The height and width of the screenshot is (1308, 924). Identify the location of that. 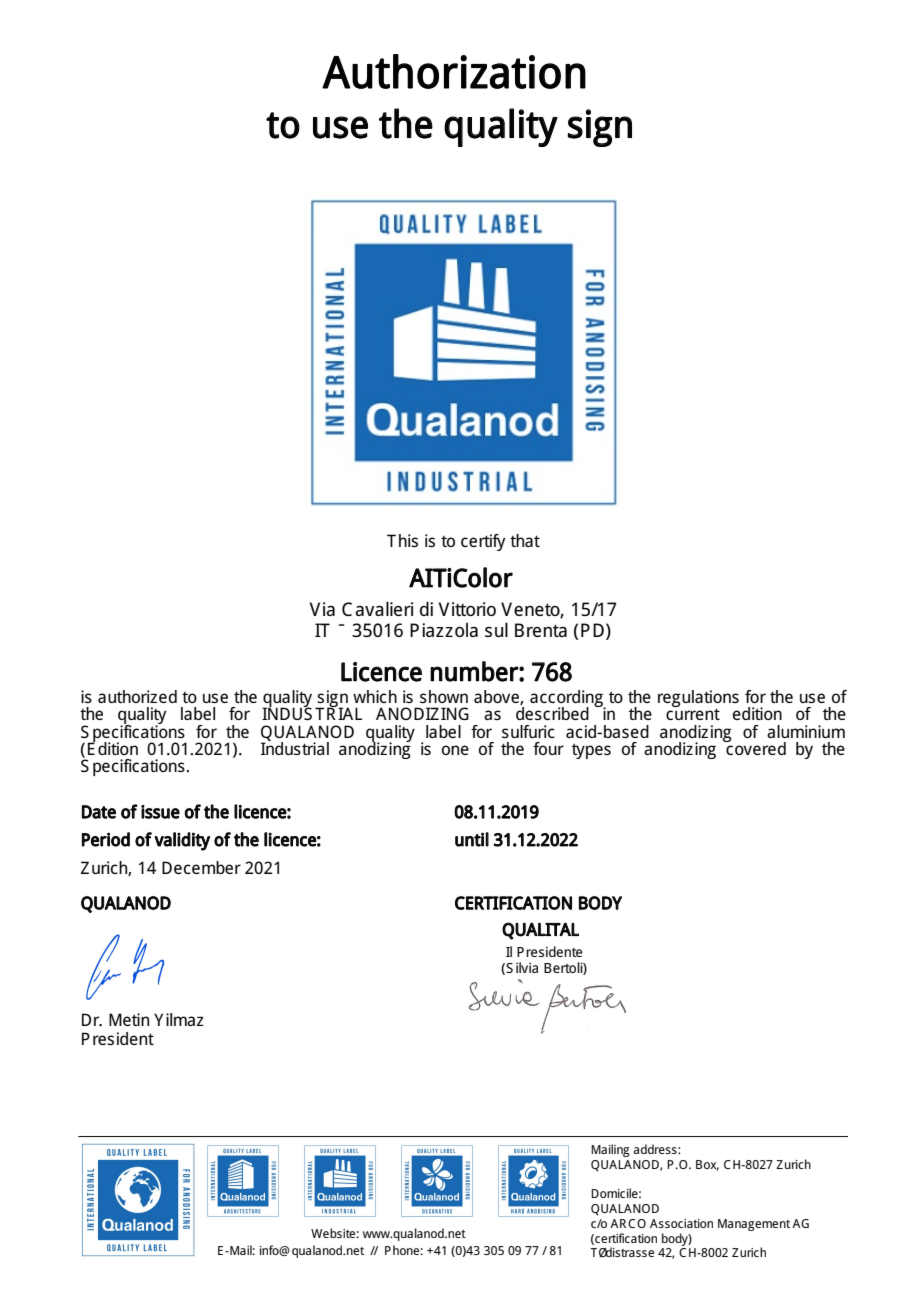
(525, 540).
